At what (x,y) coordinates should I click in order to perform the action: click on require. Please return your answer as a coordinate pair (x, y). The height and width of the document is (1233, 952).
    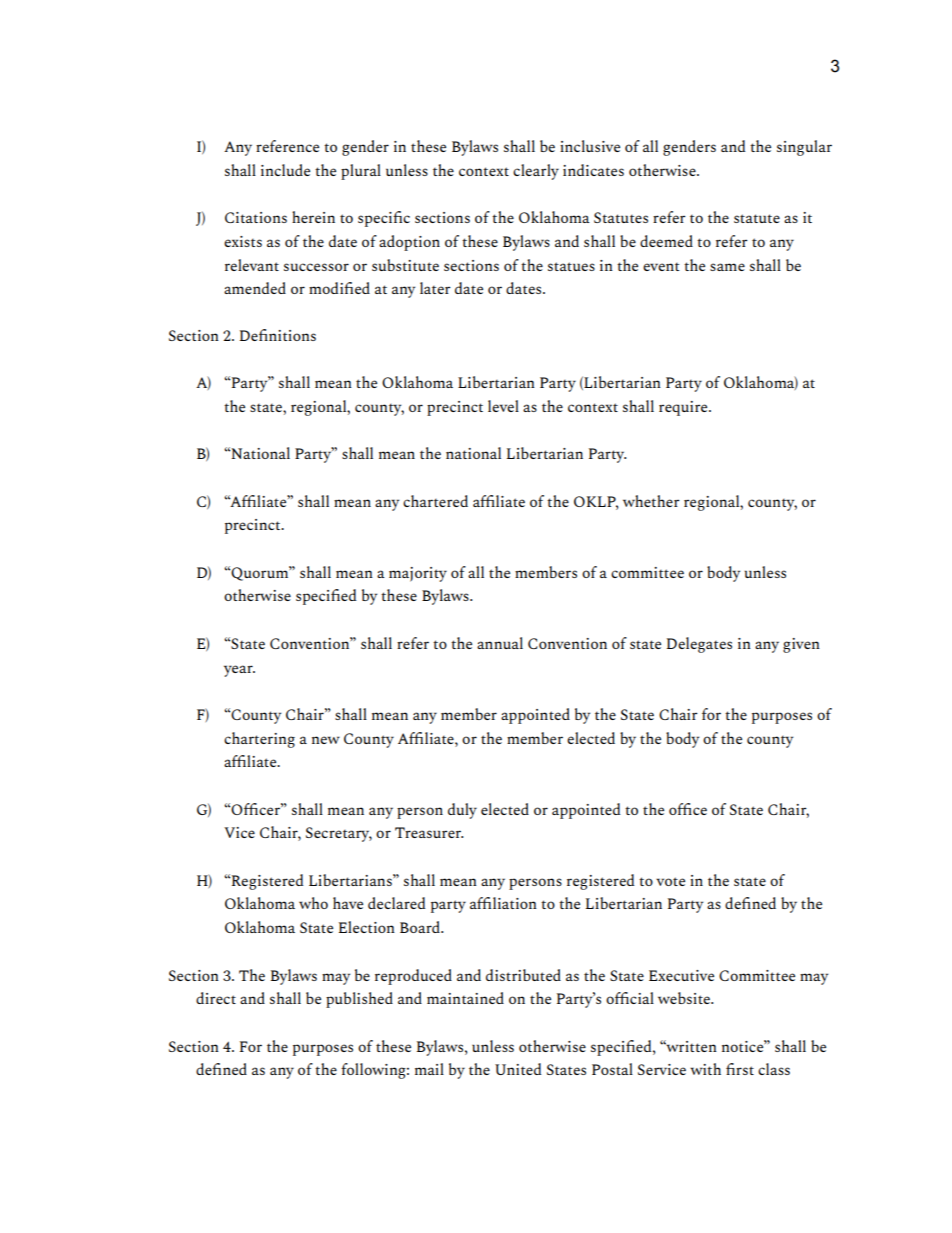
    Looking at the image, I should click on (684, 408).
